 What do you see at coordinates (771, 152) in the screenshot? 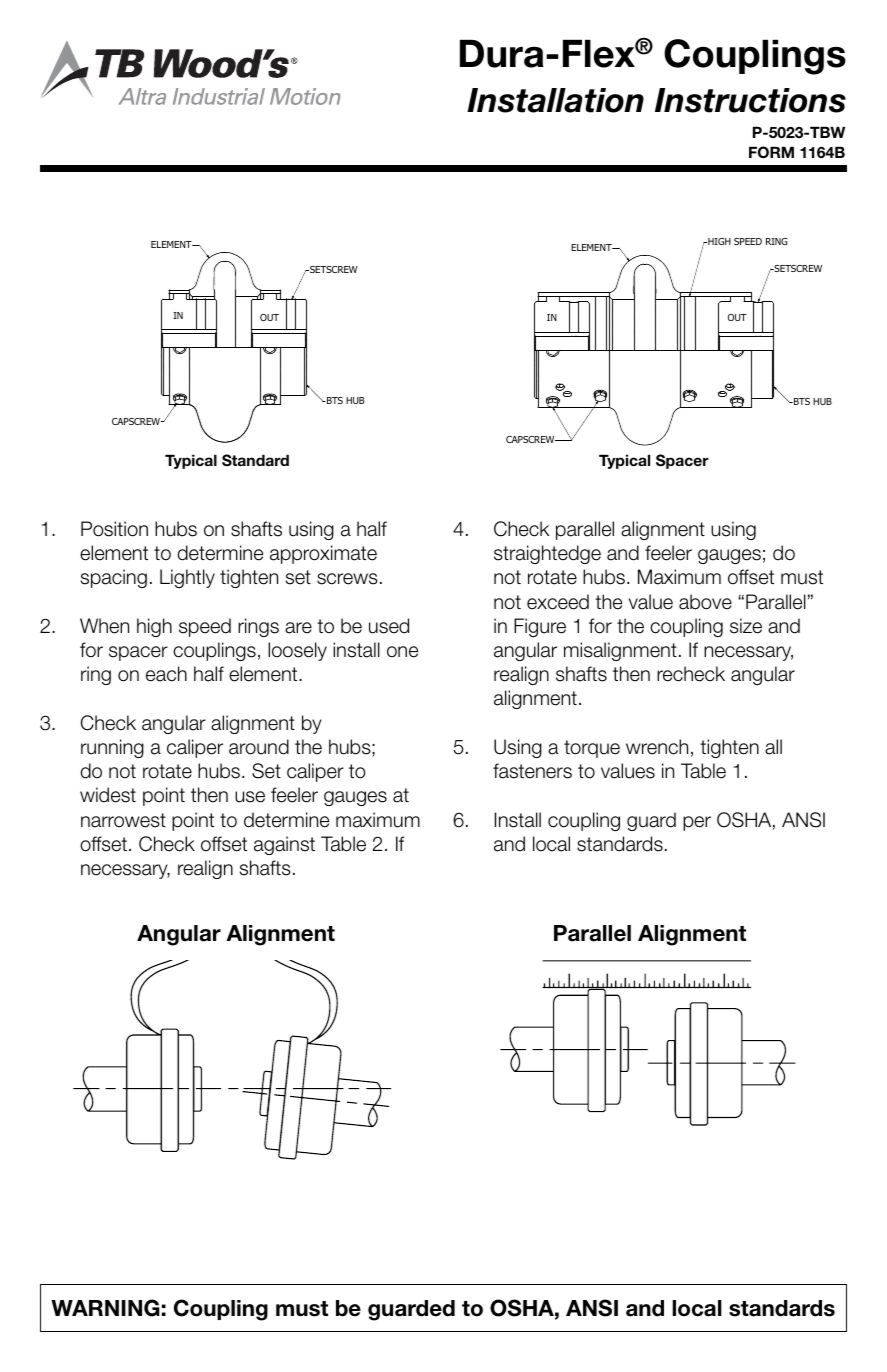
I see `FORM` at bounding box center [771, 152].
